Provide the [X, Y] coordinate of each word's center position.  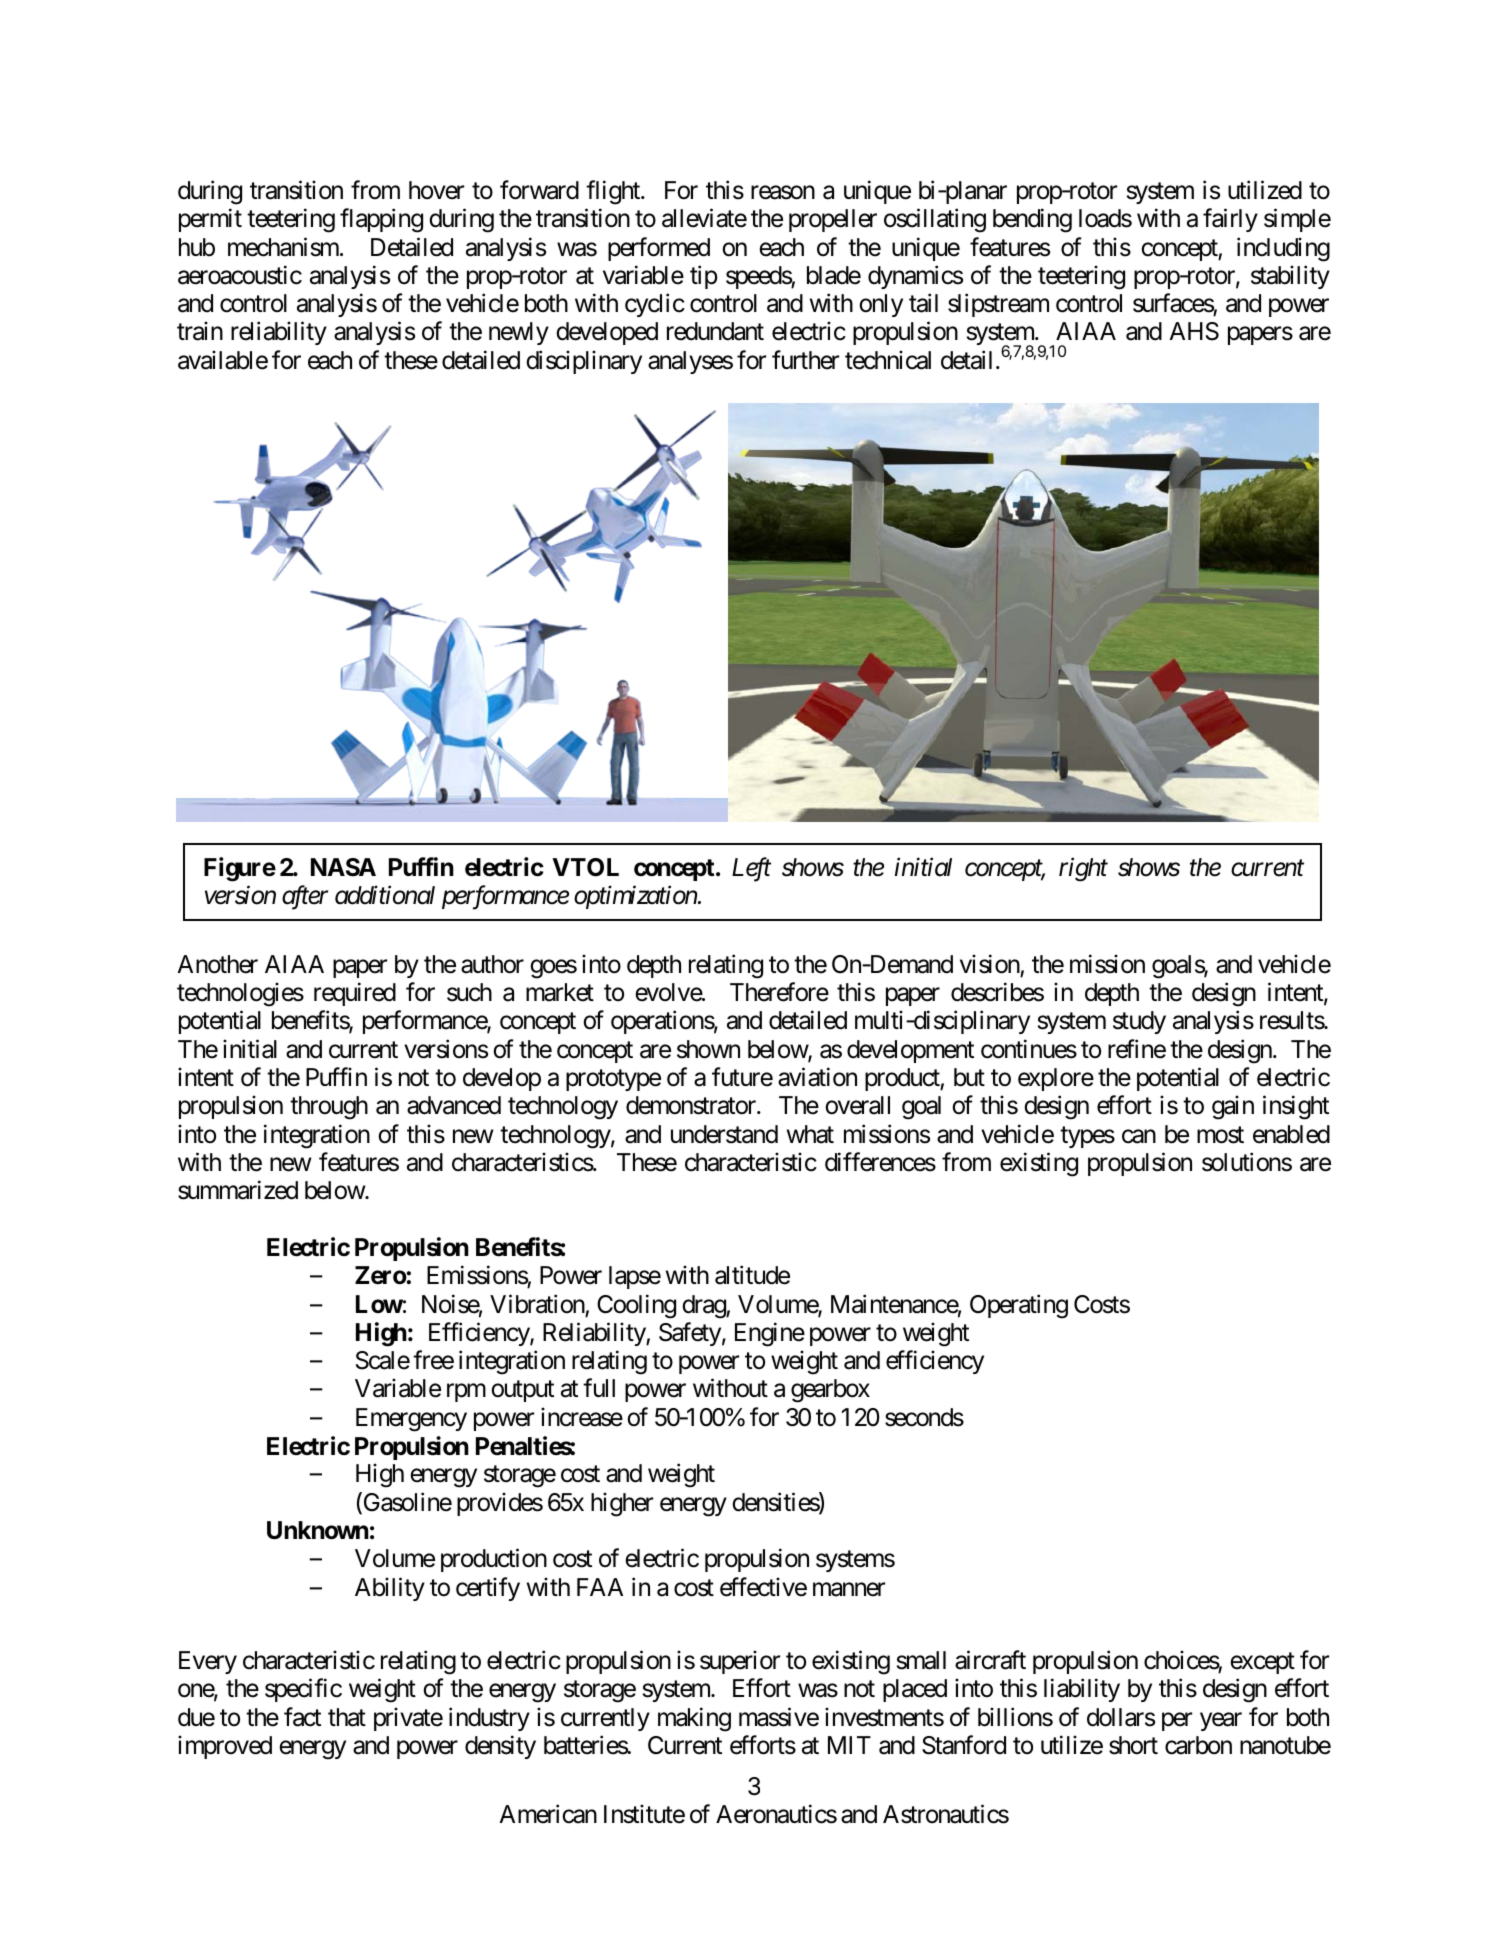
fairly [1230, 220]
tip [704, 277]
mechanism [284, 247]
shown [708, 1049]
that [347, 1717]
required [355, 994]
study [1139, 1022]
